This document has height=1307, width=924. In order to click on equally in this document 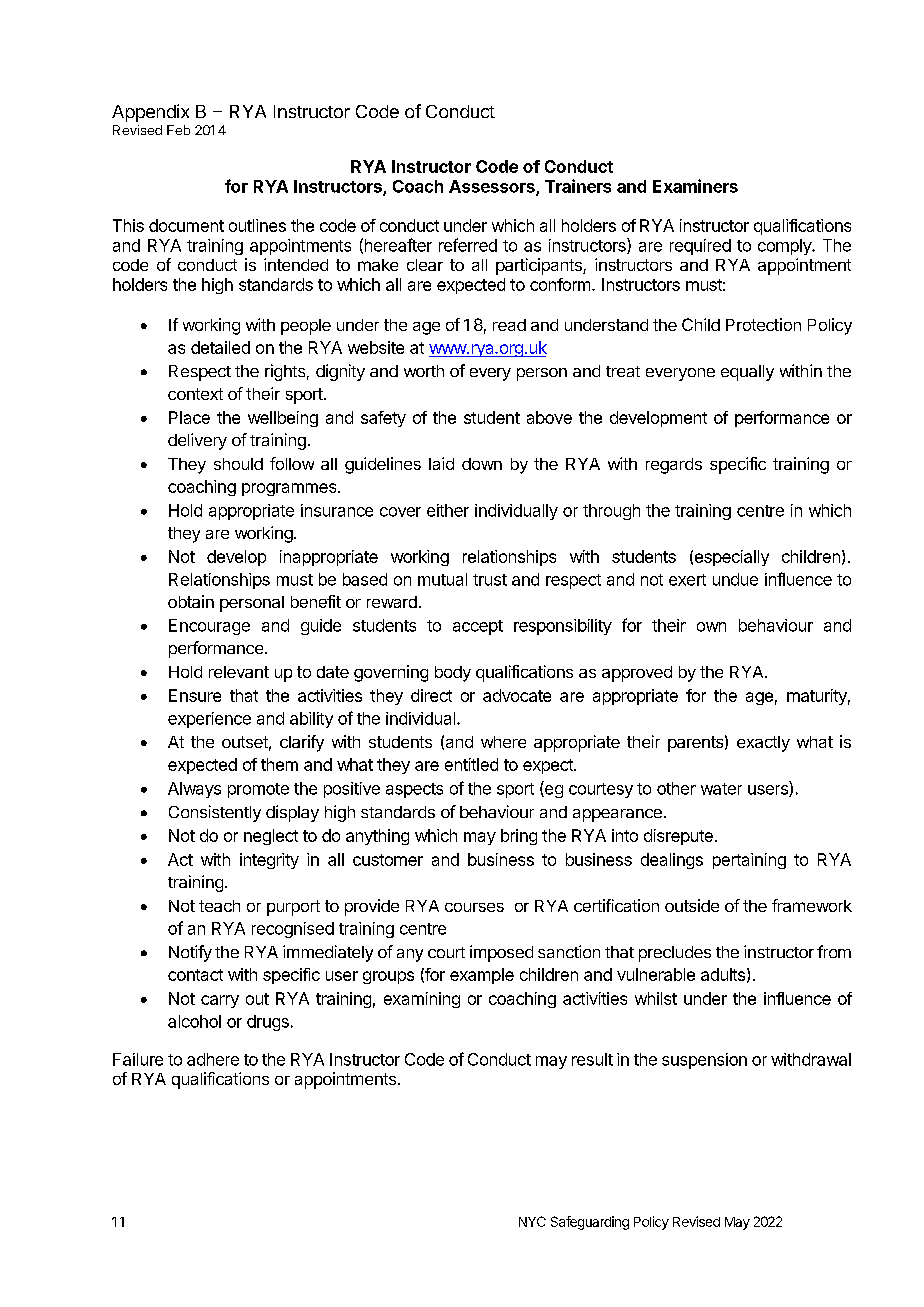, I will do `click(747, 373)`.
